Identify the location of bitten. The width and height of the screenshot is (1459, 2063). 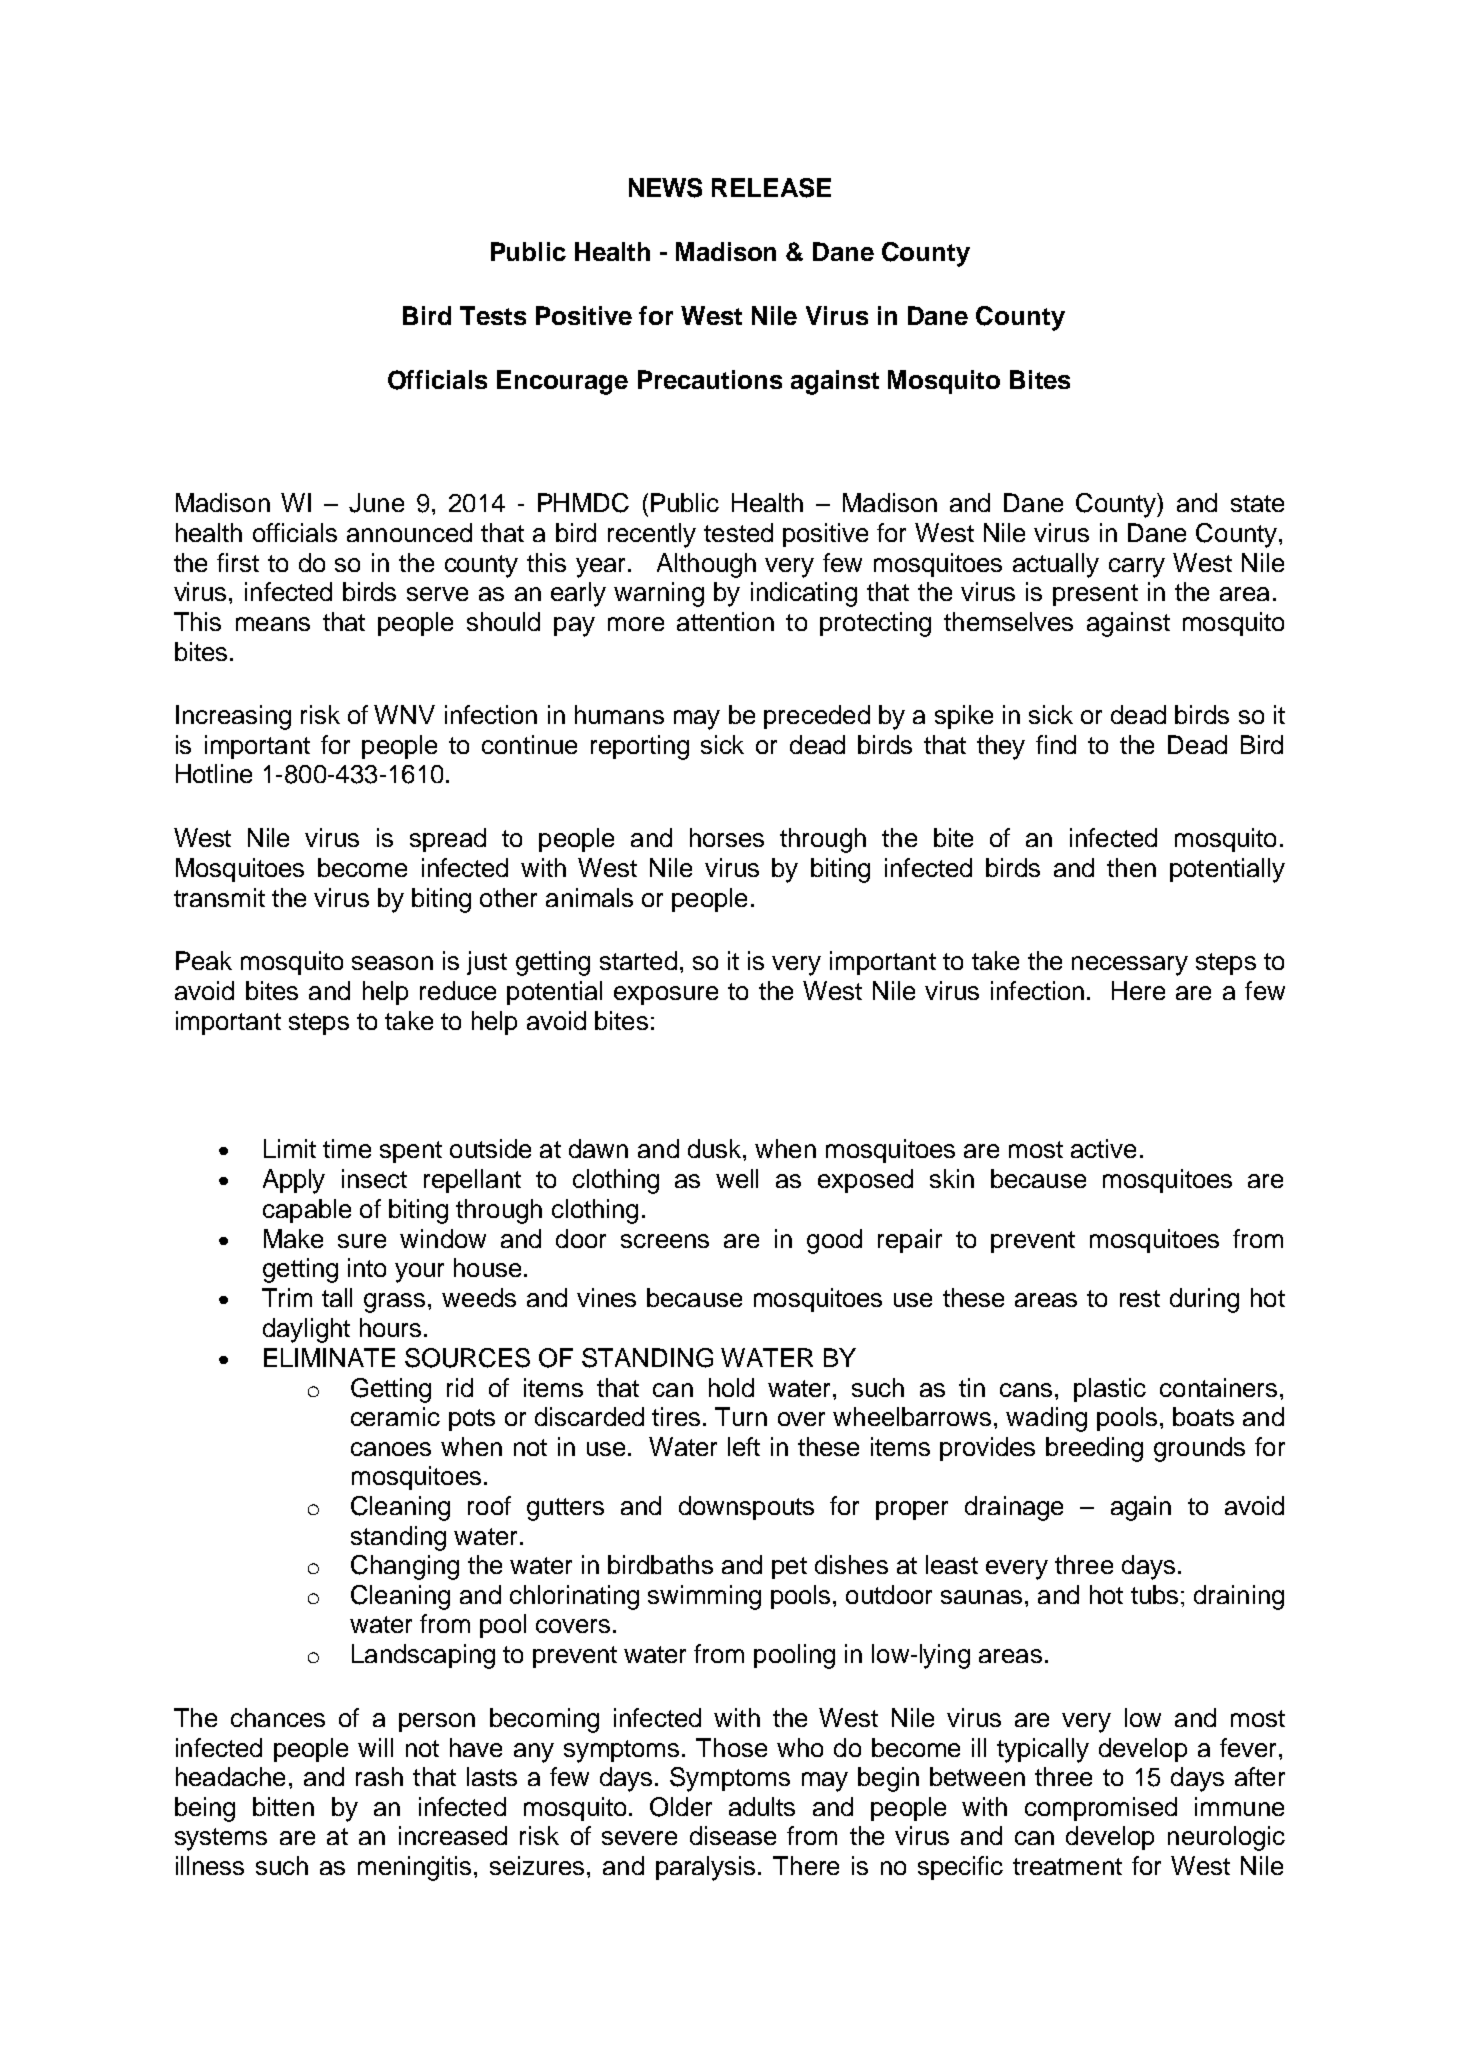
(283, 1806).
